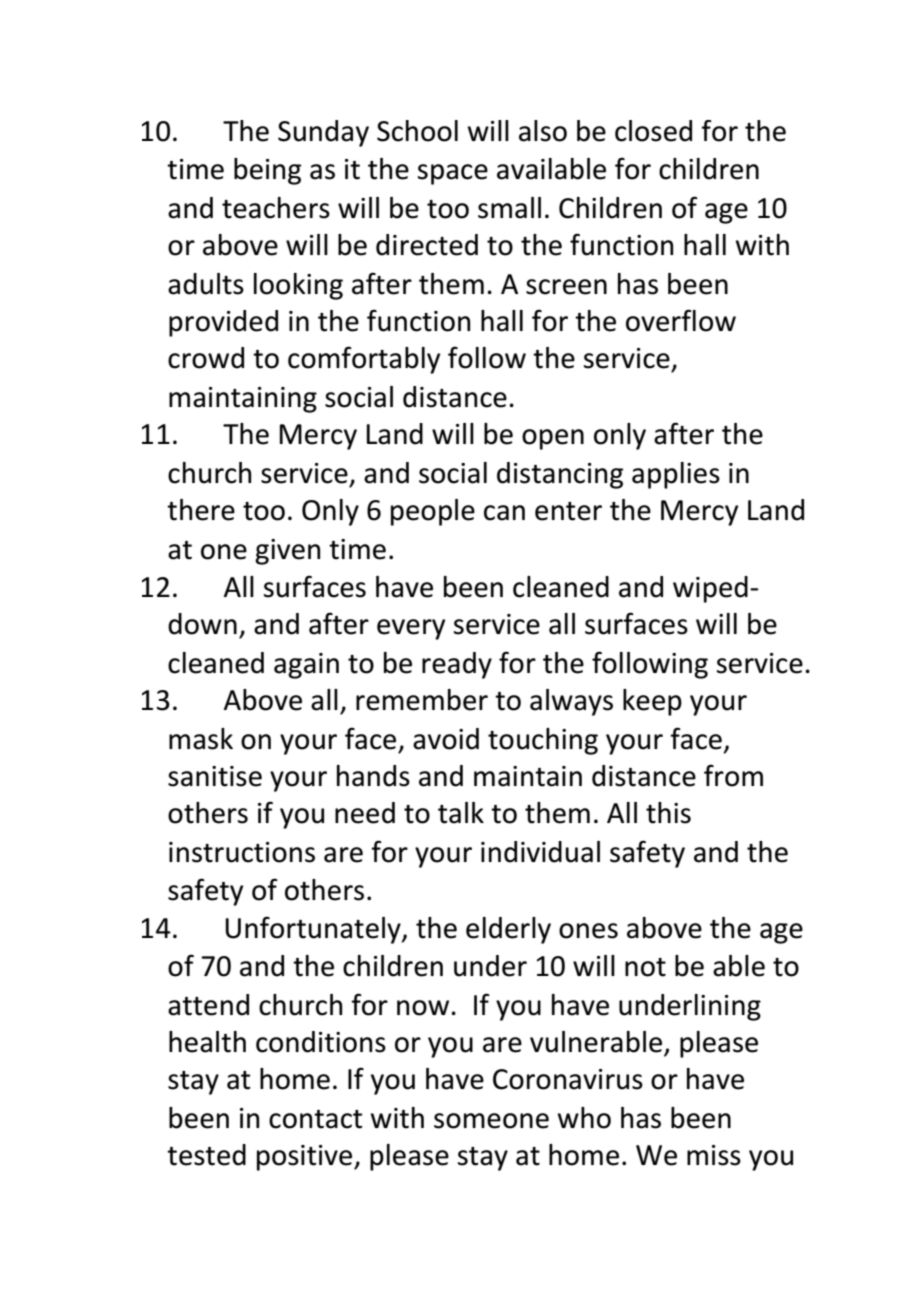 This screenshot has width=924, height=1308. I want to click on contact, so click(315, 1119).
